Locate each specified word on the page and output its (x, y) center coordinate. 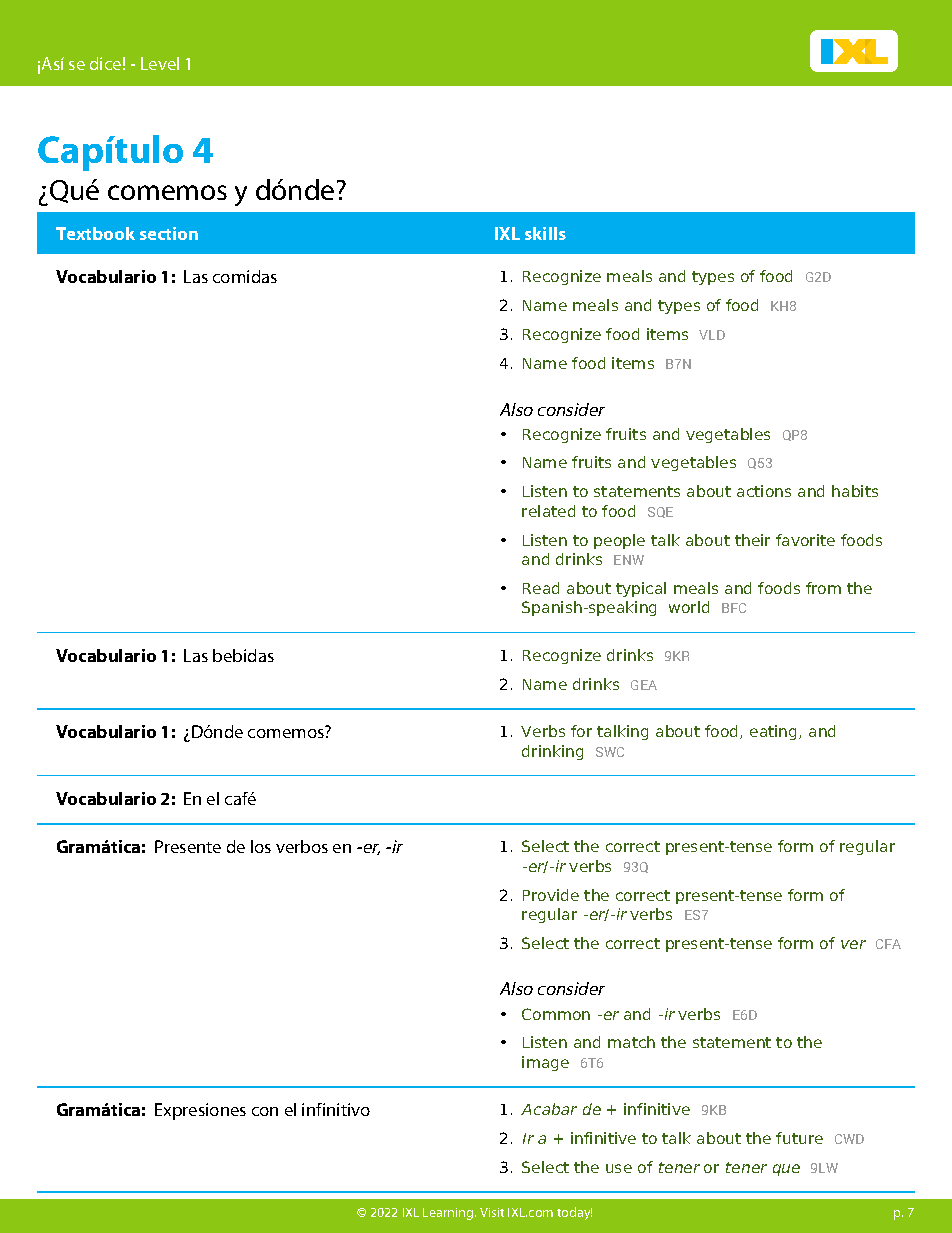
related (548, 511)
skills (545, 233)
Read (541, 588)
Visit (492, 1212)
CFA (888, 944)
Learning (449, 1214)
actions (764, 491)
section (169, 233)
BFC (734, 608)
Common (556, 1014)
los (261, 846)
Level (160, 63)
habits (855, 491)
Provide (551, 895)
